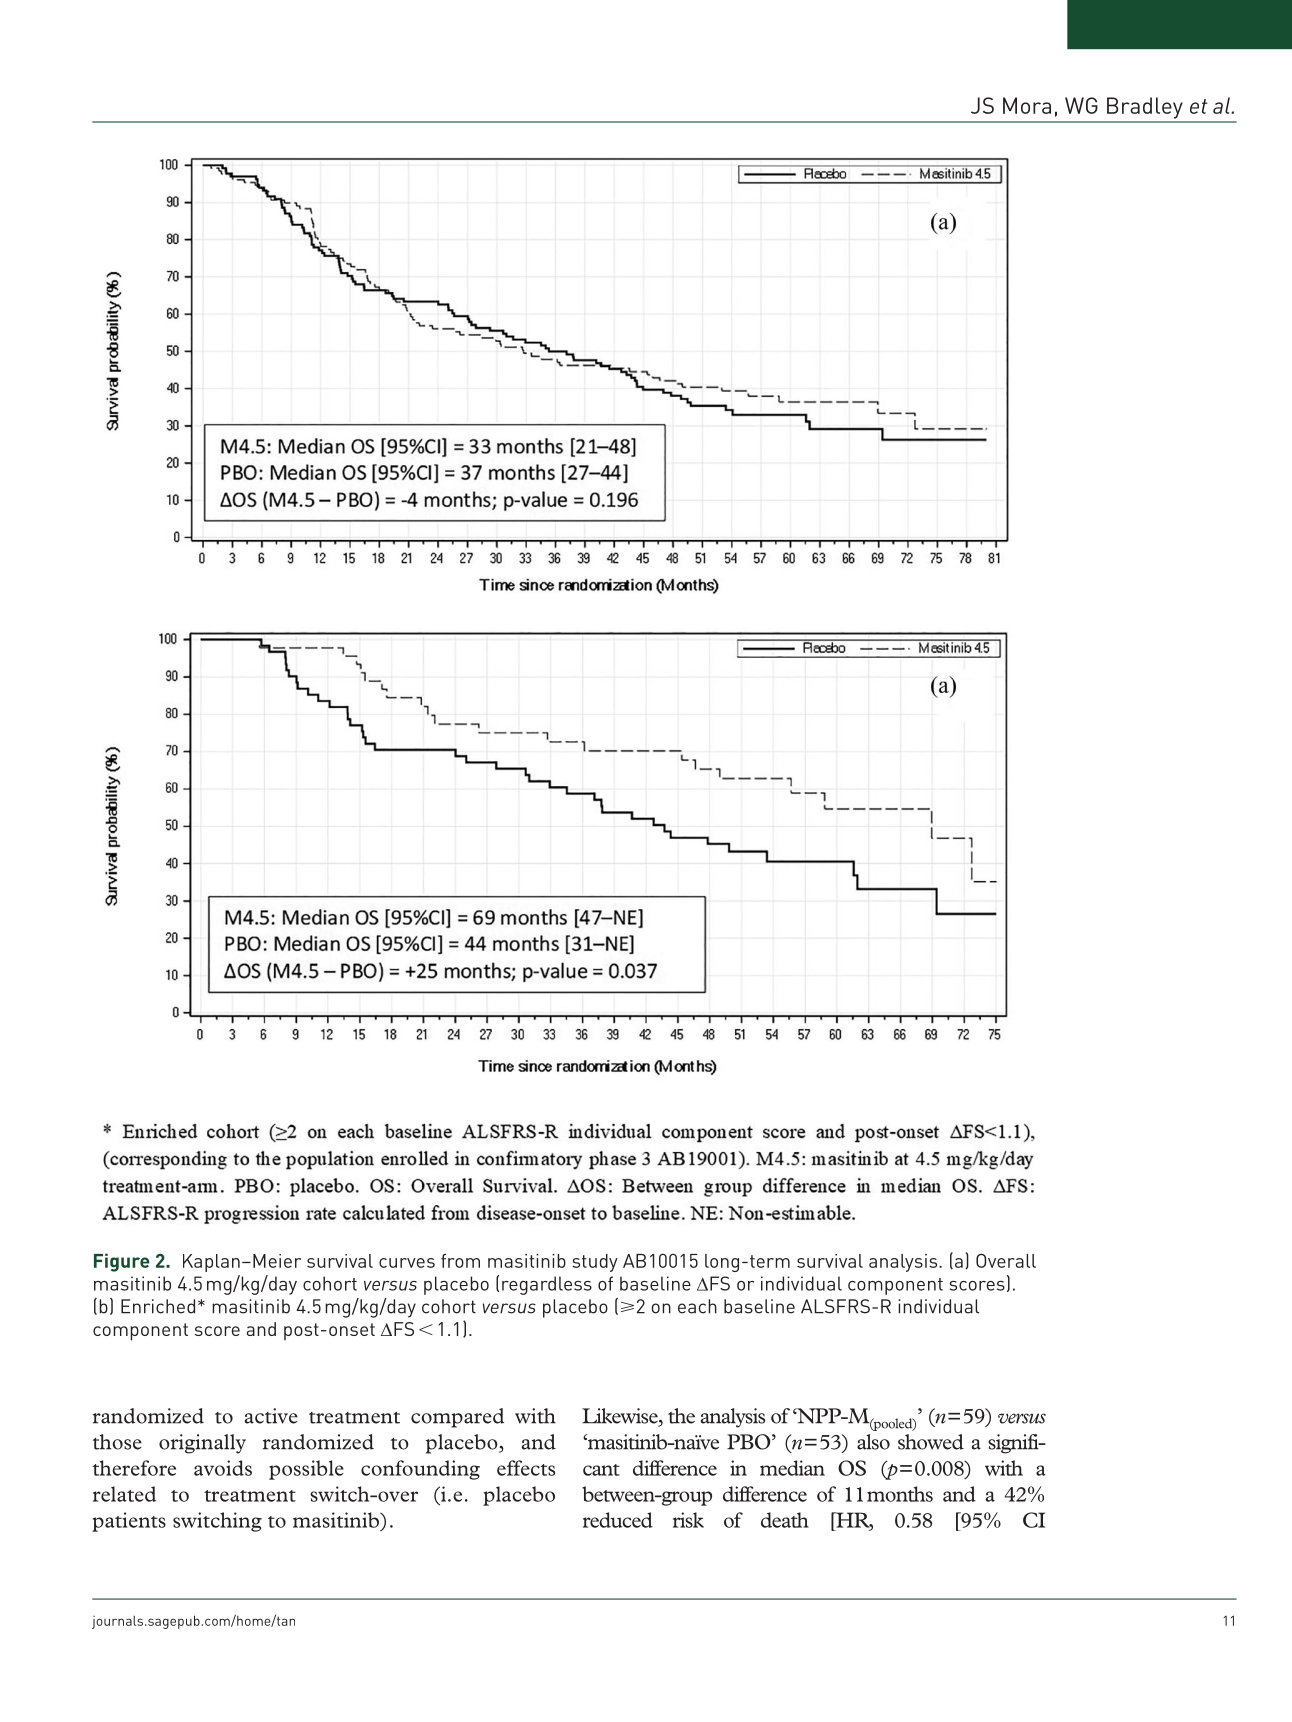 This document has width=1292, height=1722. I want to click on study, so click(595, 1263).
